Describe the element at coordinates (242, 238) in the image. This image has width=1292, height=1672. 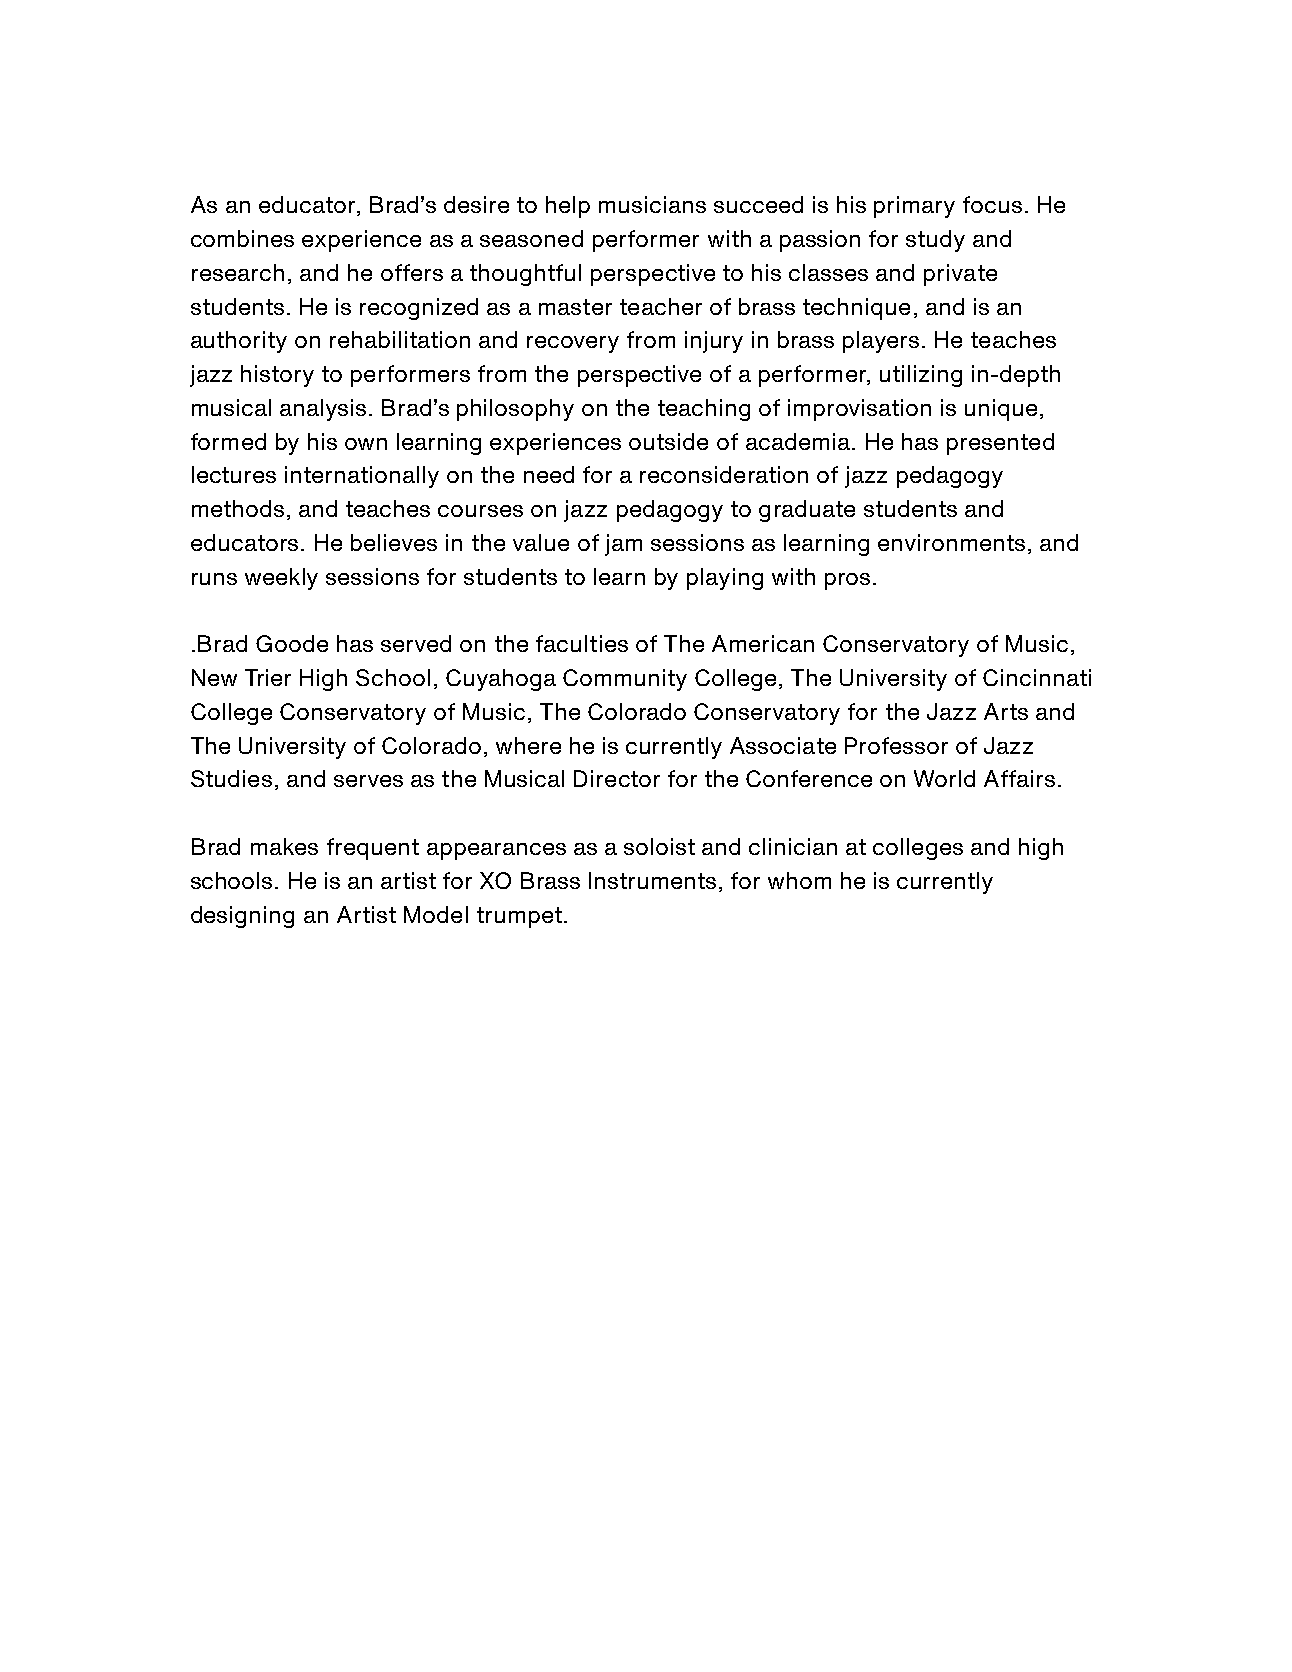
I see `combines` at that location.
